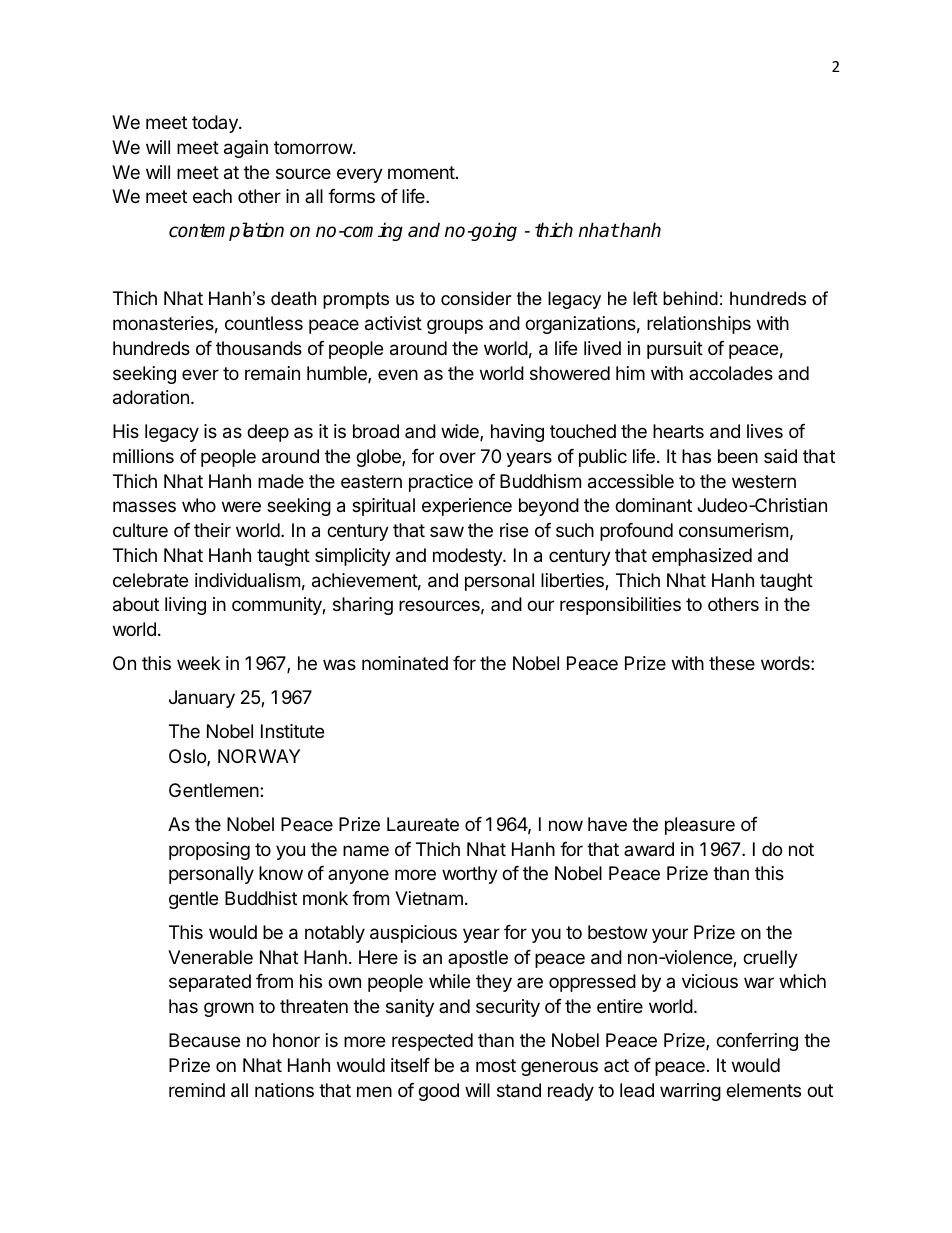  Describe the element at coordinates (468, 557) in the image. I see `modesty` at that location.
